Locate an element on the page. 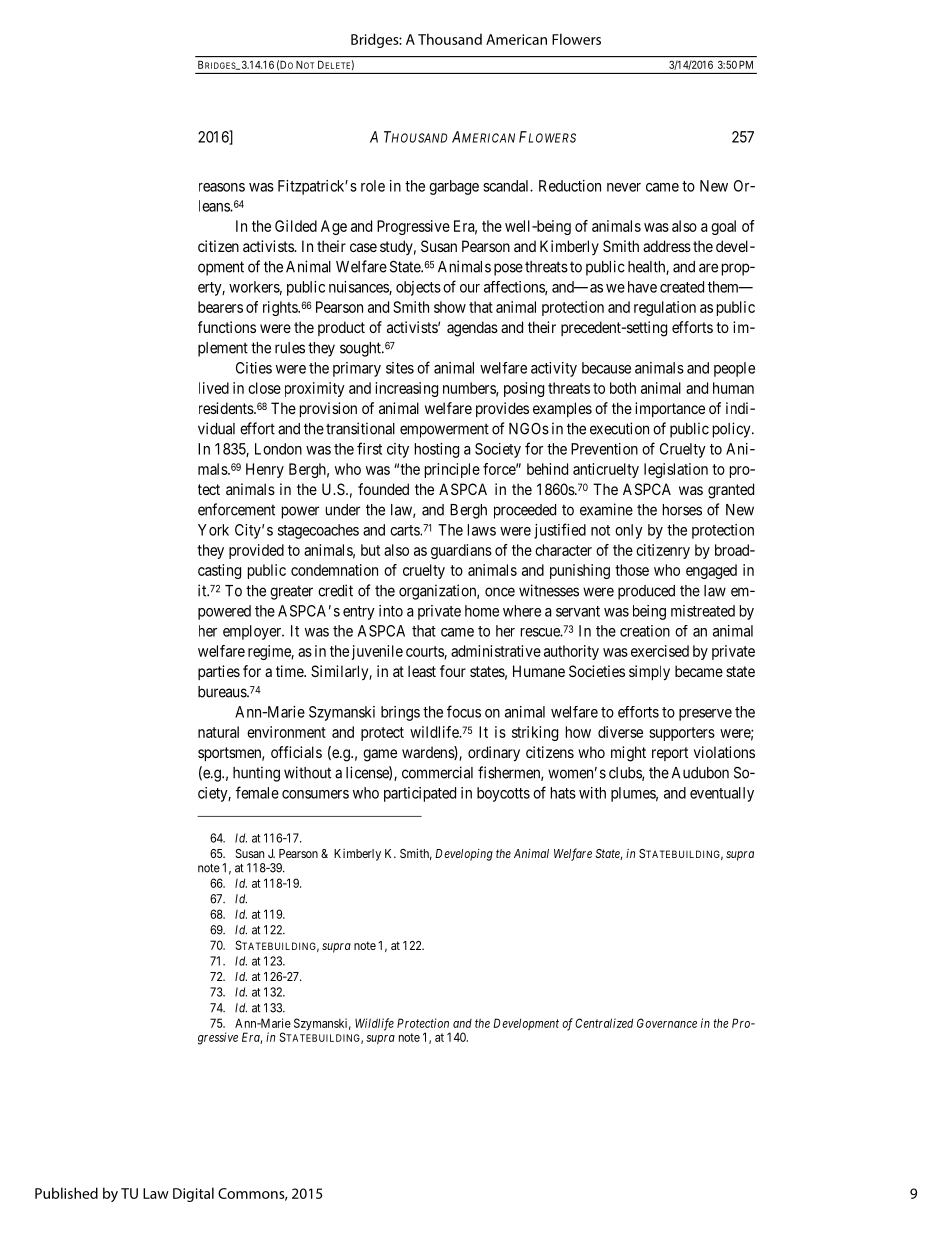 This image has height=1233, width=952. but is located at coordinates (370, 550).
